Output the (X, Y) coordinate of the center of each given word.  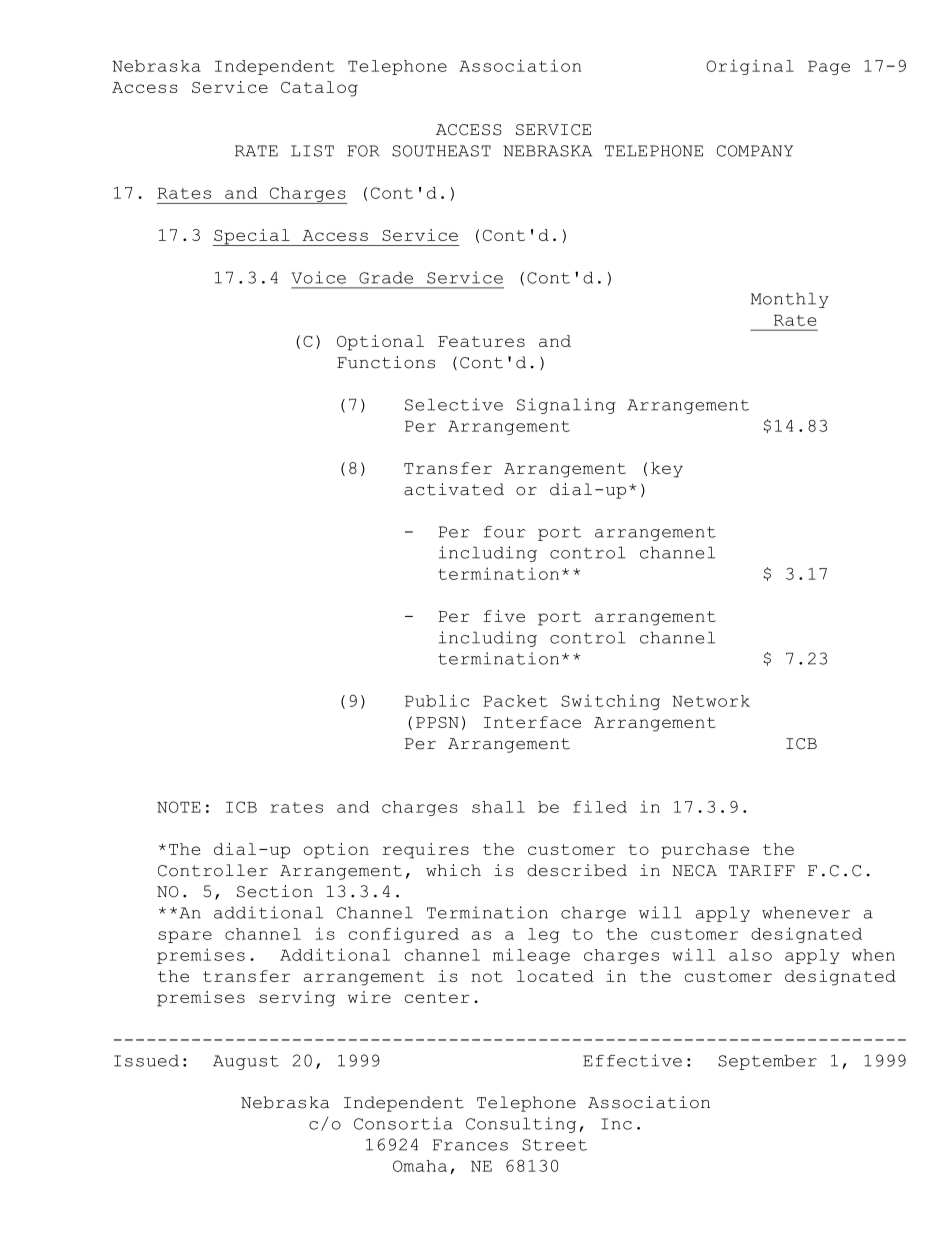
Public (437, 700)
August (246, 1062)
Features (481, 341)
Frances (470, 1145)
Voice (318, 277)
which (453, 870)
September (767, 1062)
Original (750, 67)
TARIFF (762, 870)
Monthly (790, 300)
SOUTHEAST (441, 151)
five (504, 616)
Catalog (319, 89)
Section (275, 891)
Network (711, 701)
